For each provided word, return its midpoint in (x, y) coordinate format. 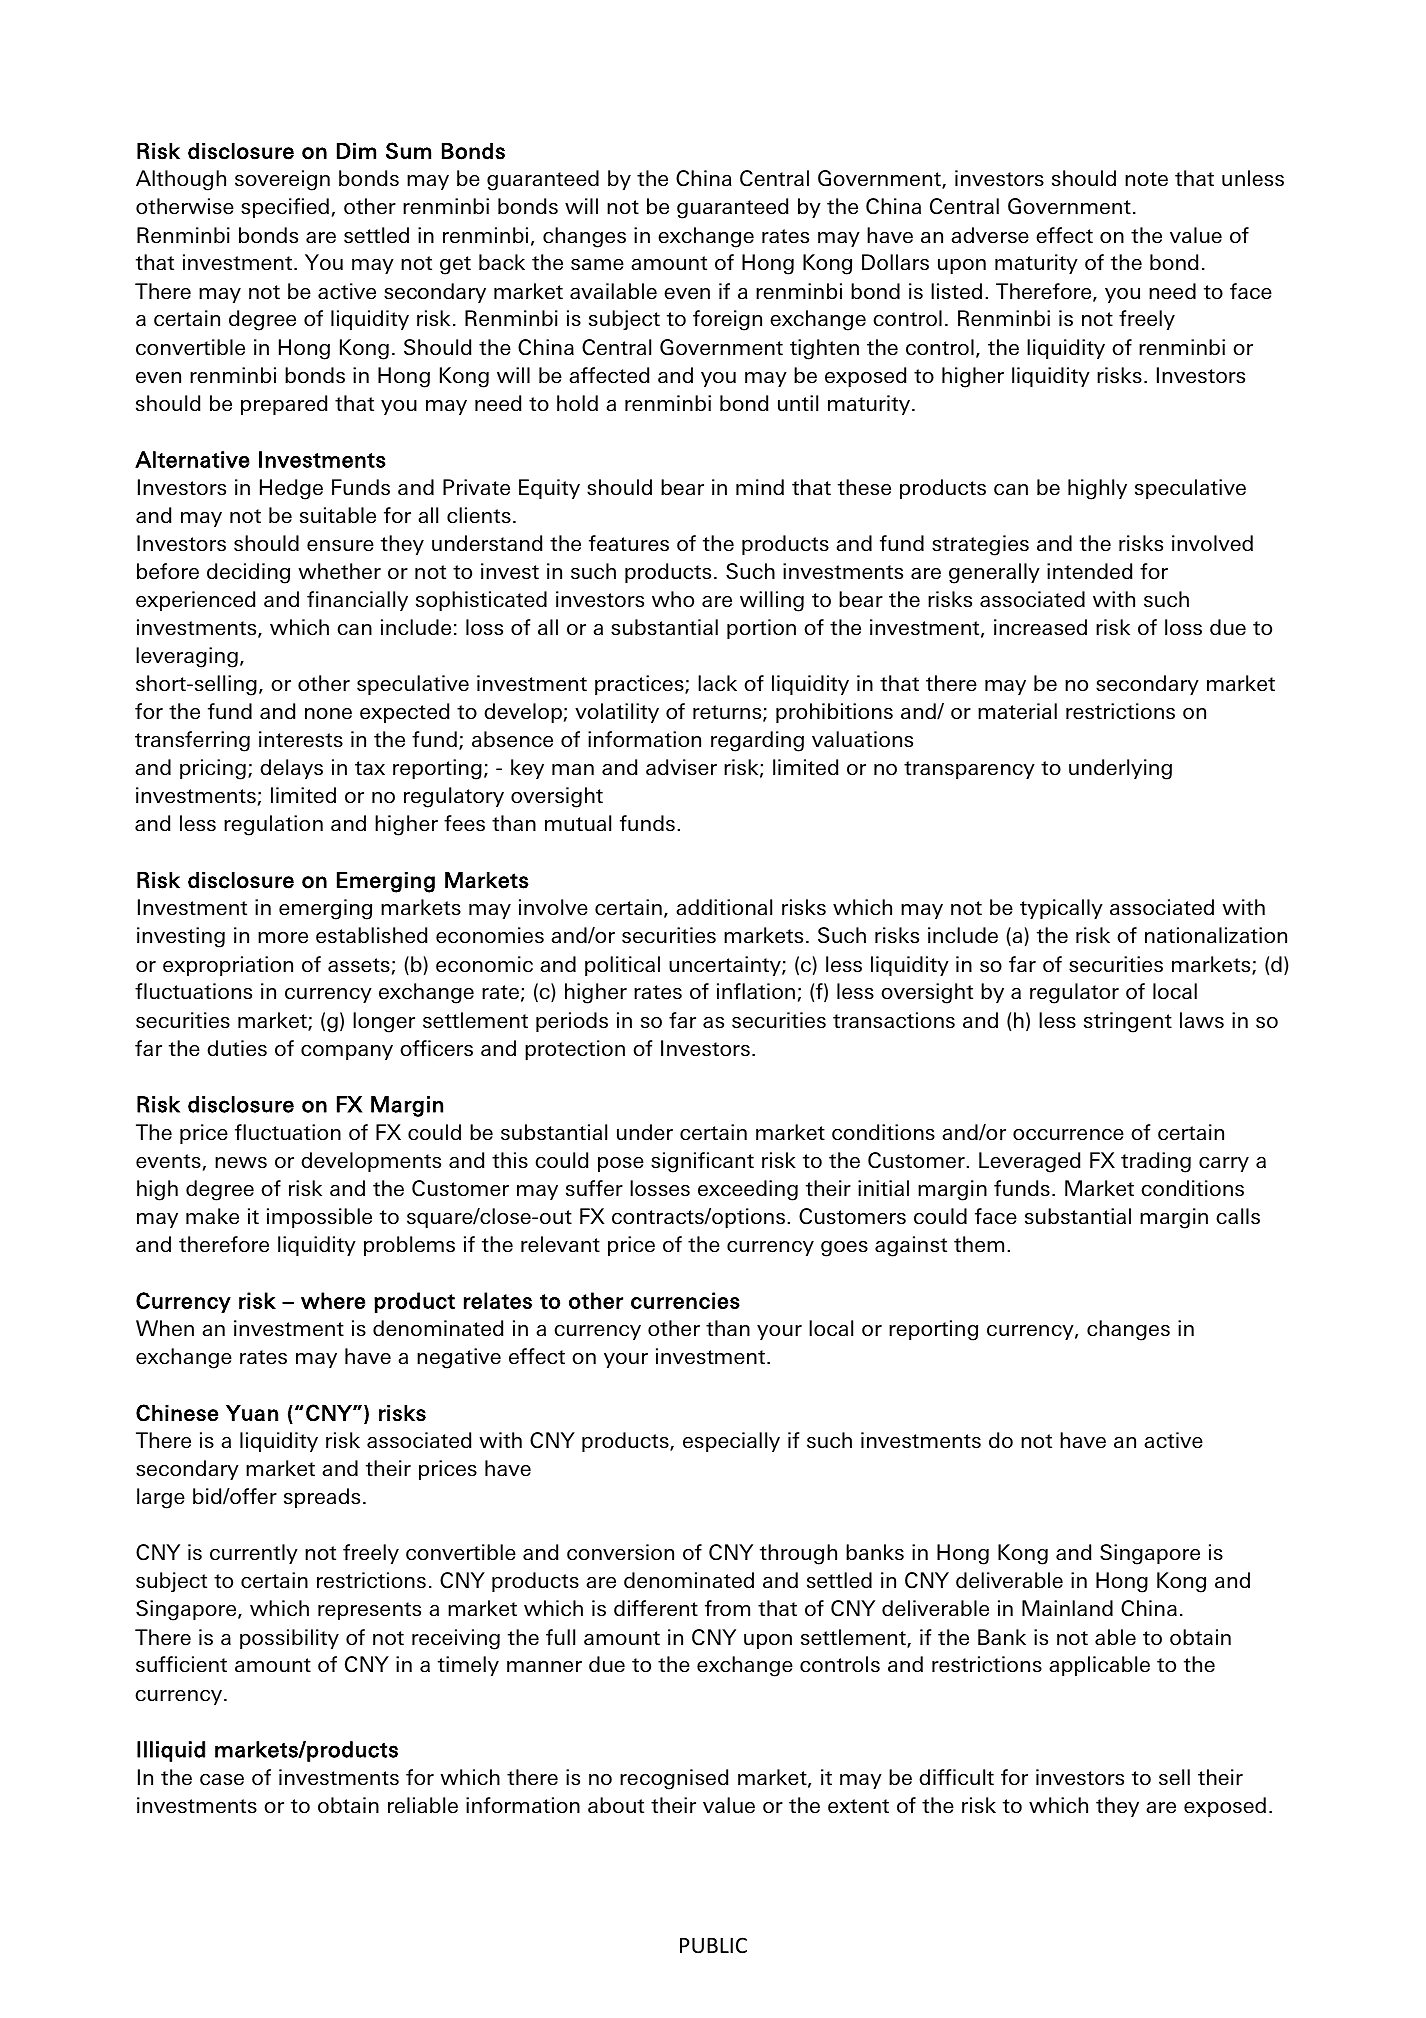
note (1146, 179)
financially (357, 601)
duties (237, 1048)
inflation (756, 991)
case (222, 1780)
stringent (1128, 1022)
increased (1040, 627)
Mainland (1067, 1608)
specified (285, 208)
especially (731, 1442)
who (673, 599)
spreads (322, 1498)
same (597, 265)
